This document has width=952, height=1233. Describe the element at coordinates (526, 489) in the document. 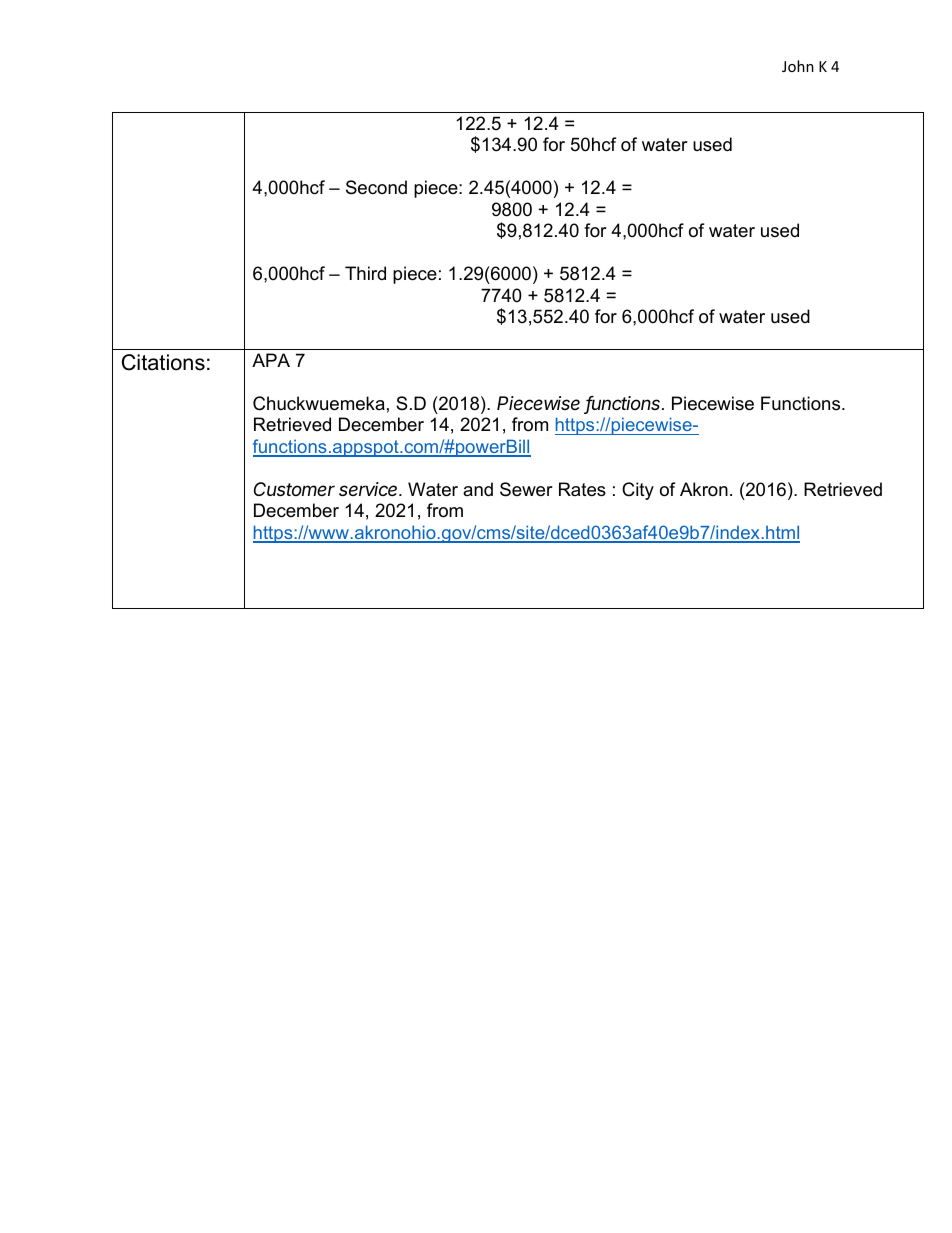

I see `Sewer` at that location.
